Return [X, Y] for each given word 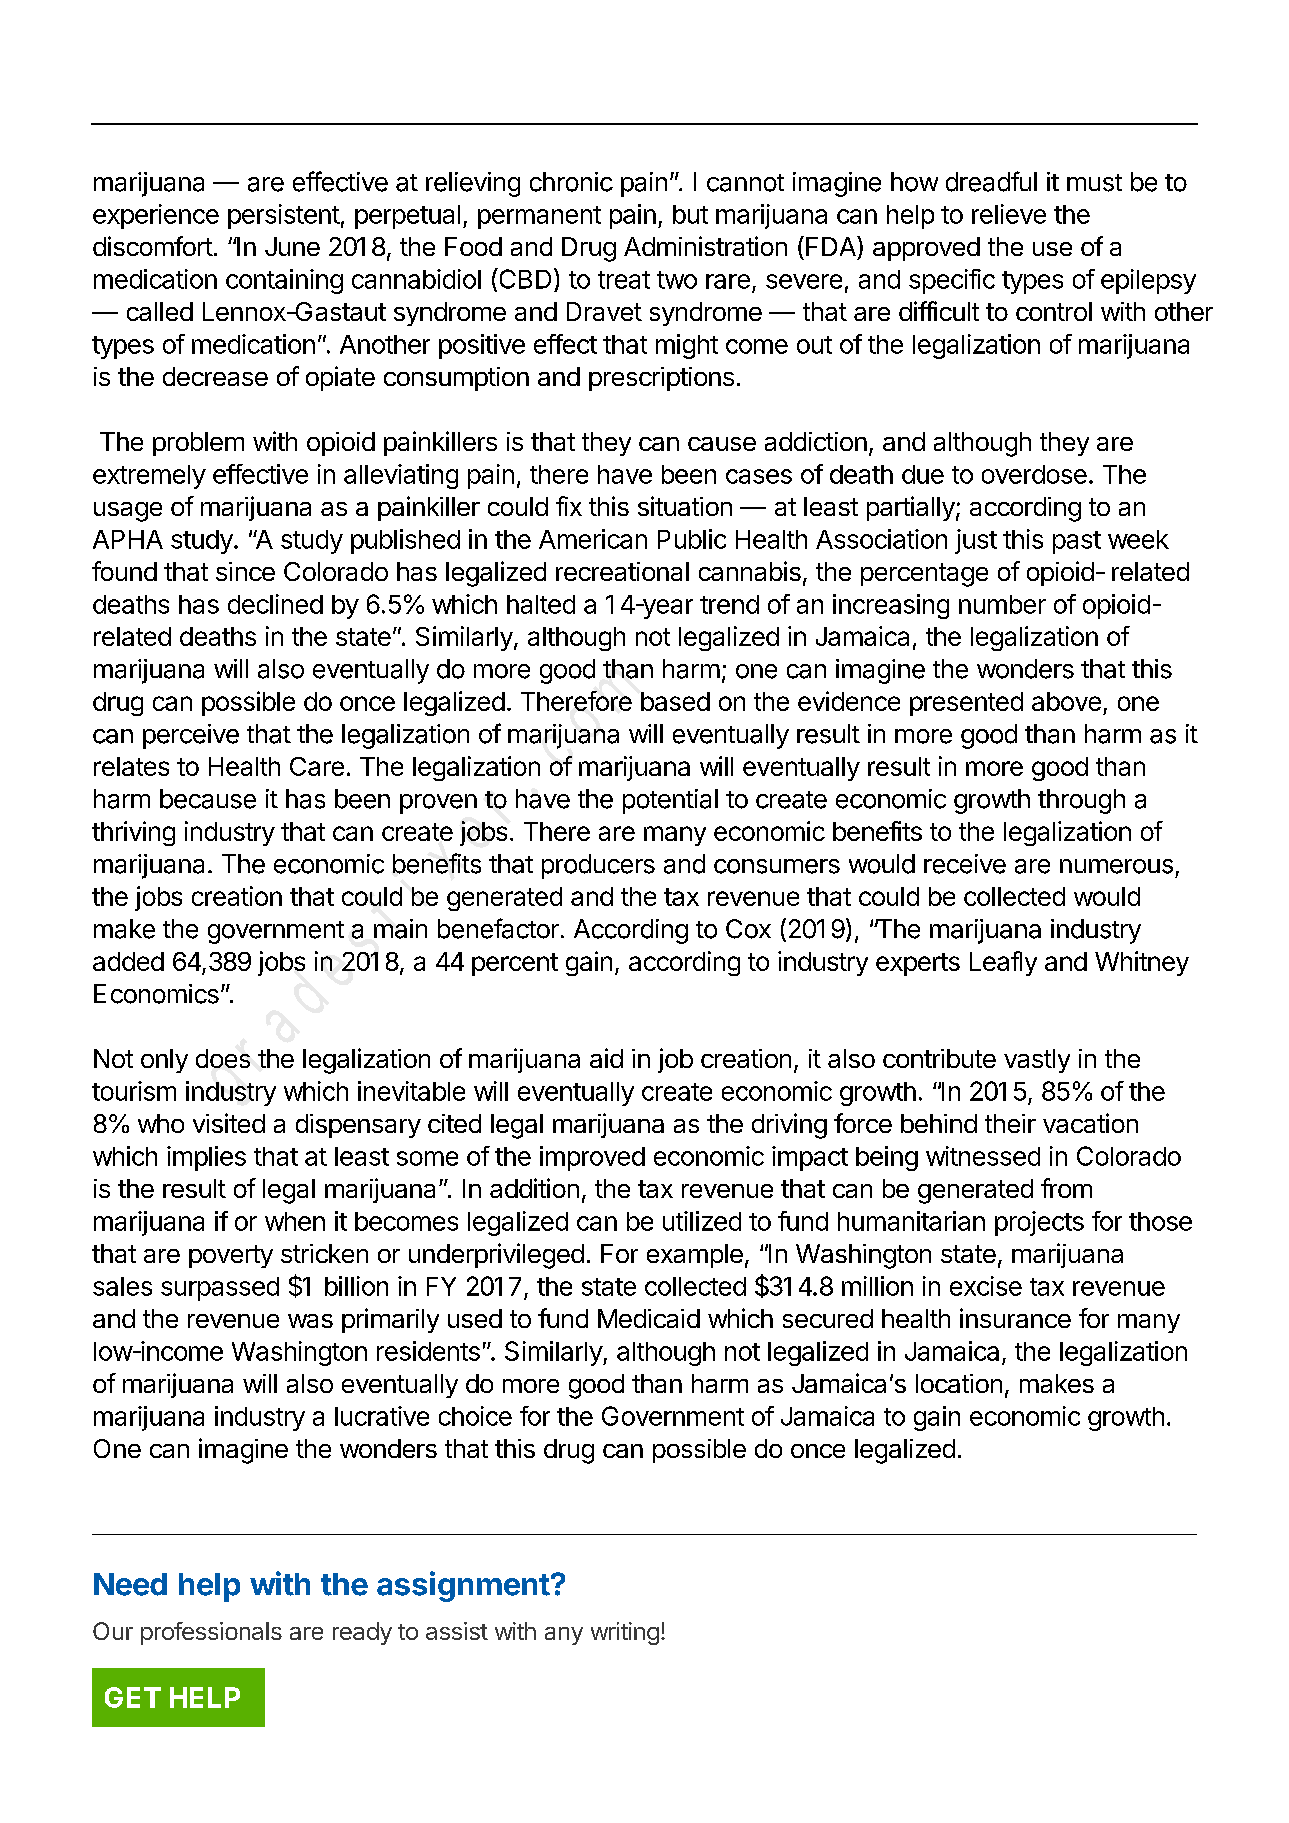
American [593, 539]
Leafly [1003, 963]
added [128, 961]
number [1002, 604]
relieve [1009, 214]
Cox [748, 929]
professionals [211, 1633]
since [245, 571]
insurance [1015, 1318]
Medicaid [649, 1318]
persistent [284, 216]
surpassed [220, 1289]
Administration [705, 246]
